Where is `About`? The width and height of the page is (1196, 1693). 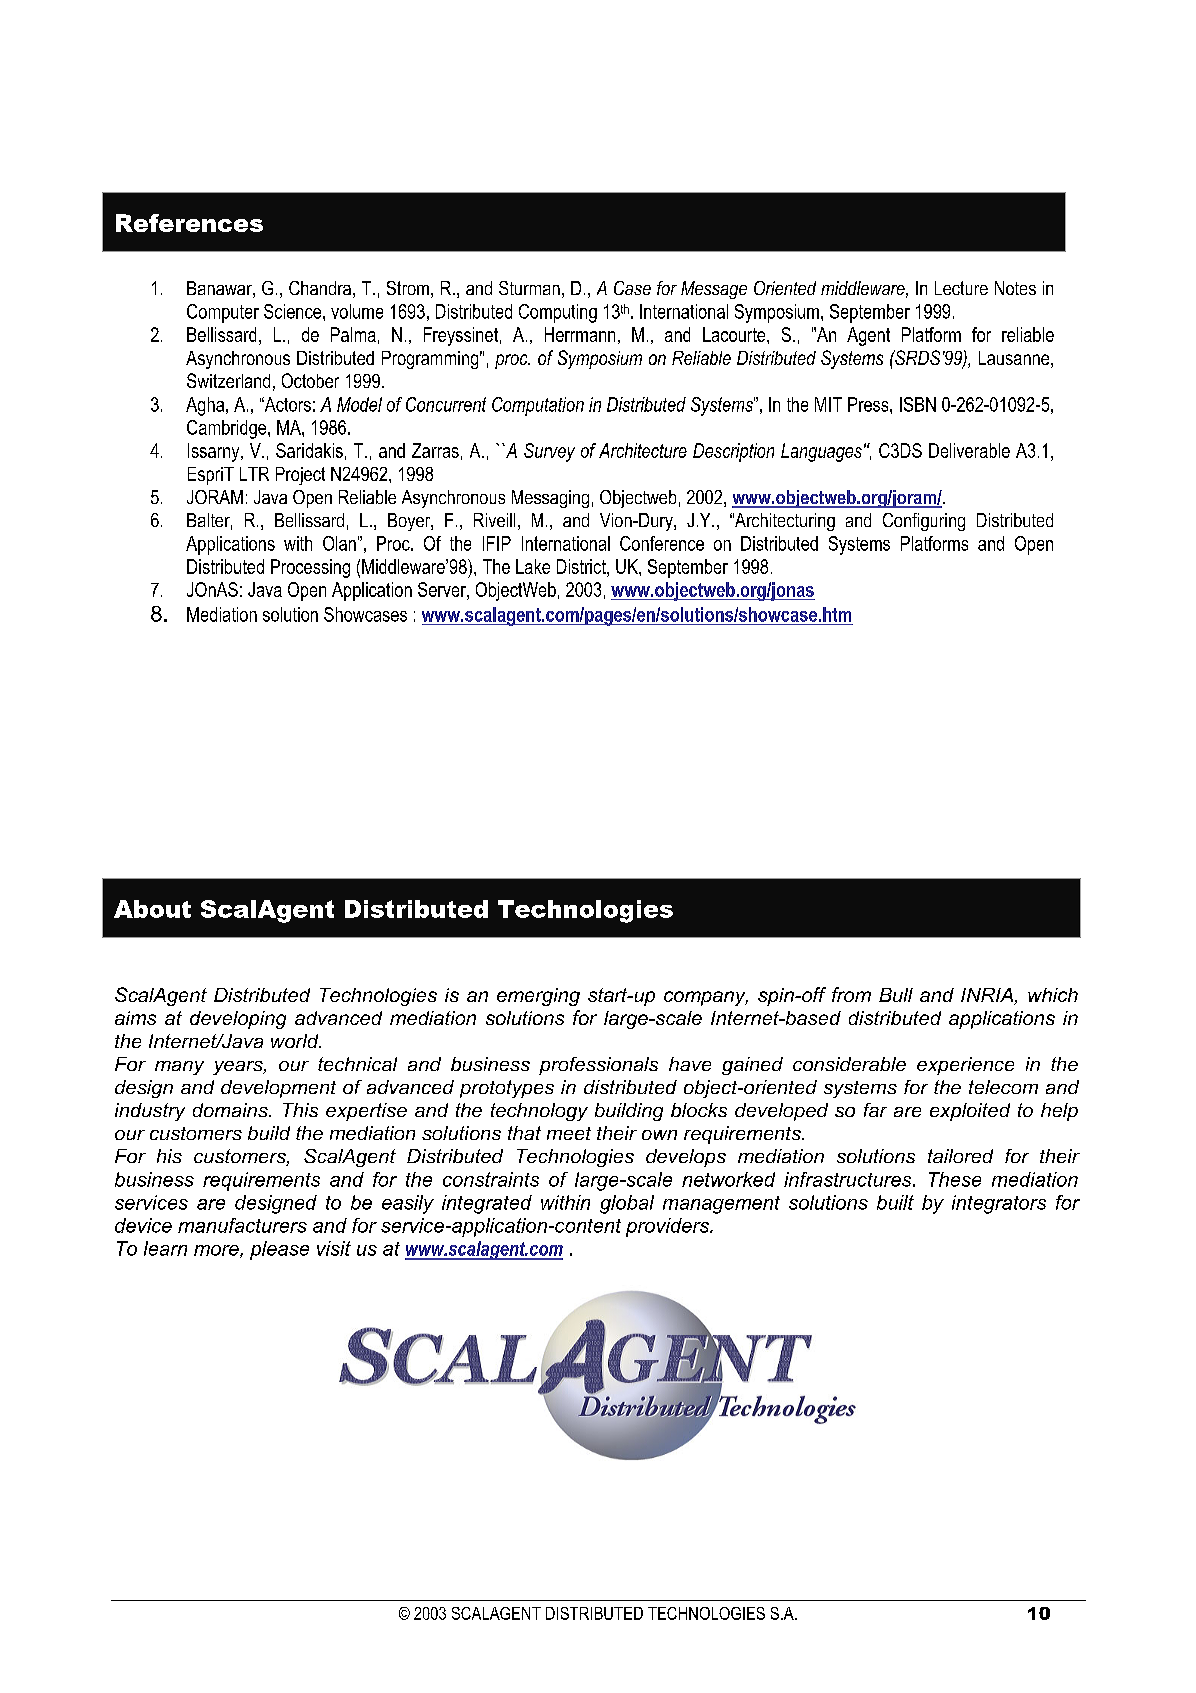 About is located at coordinates (152, 909).
